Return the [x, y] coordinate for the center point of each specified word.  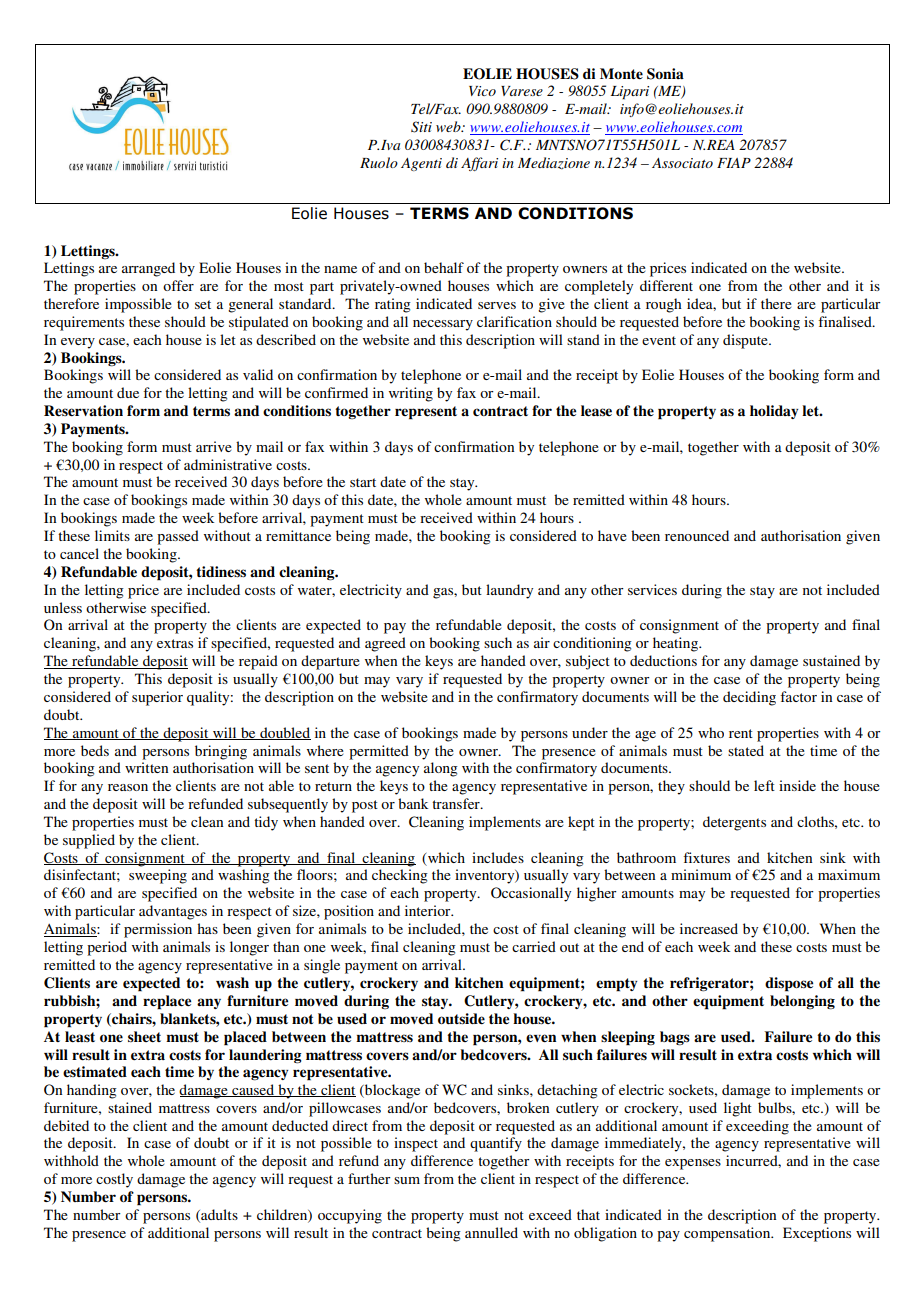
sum [407, 1180]
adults [218, 1215]
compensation [728, 1234]
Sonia [665, 74]
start [363, 482]
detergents [734, 823]
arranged [148, 269]
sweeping [158, 876]
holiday [774, 412]
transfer [457, 803]
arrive [214, 446]
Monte [621, 73]
